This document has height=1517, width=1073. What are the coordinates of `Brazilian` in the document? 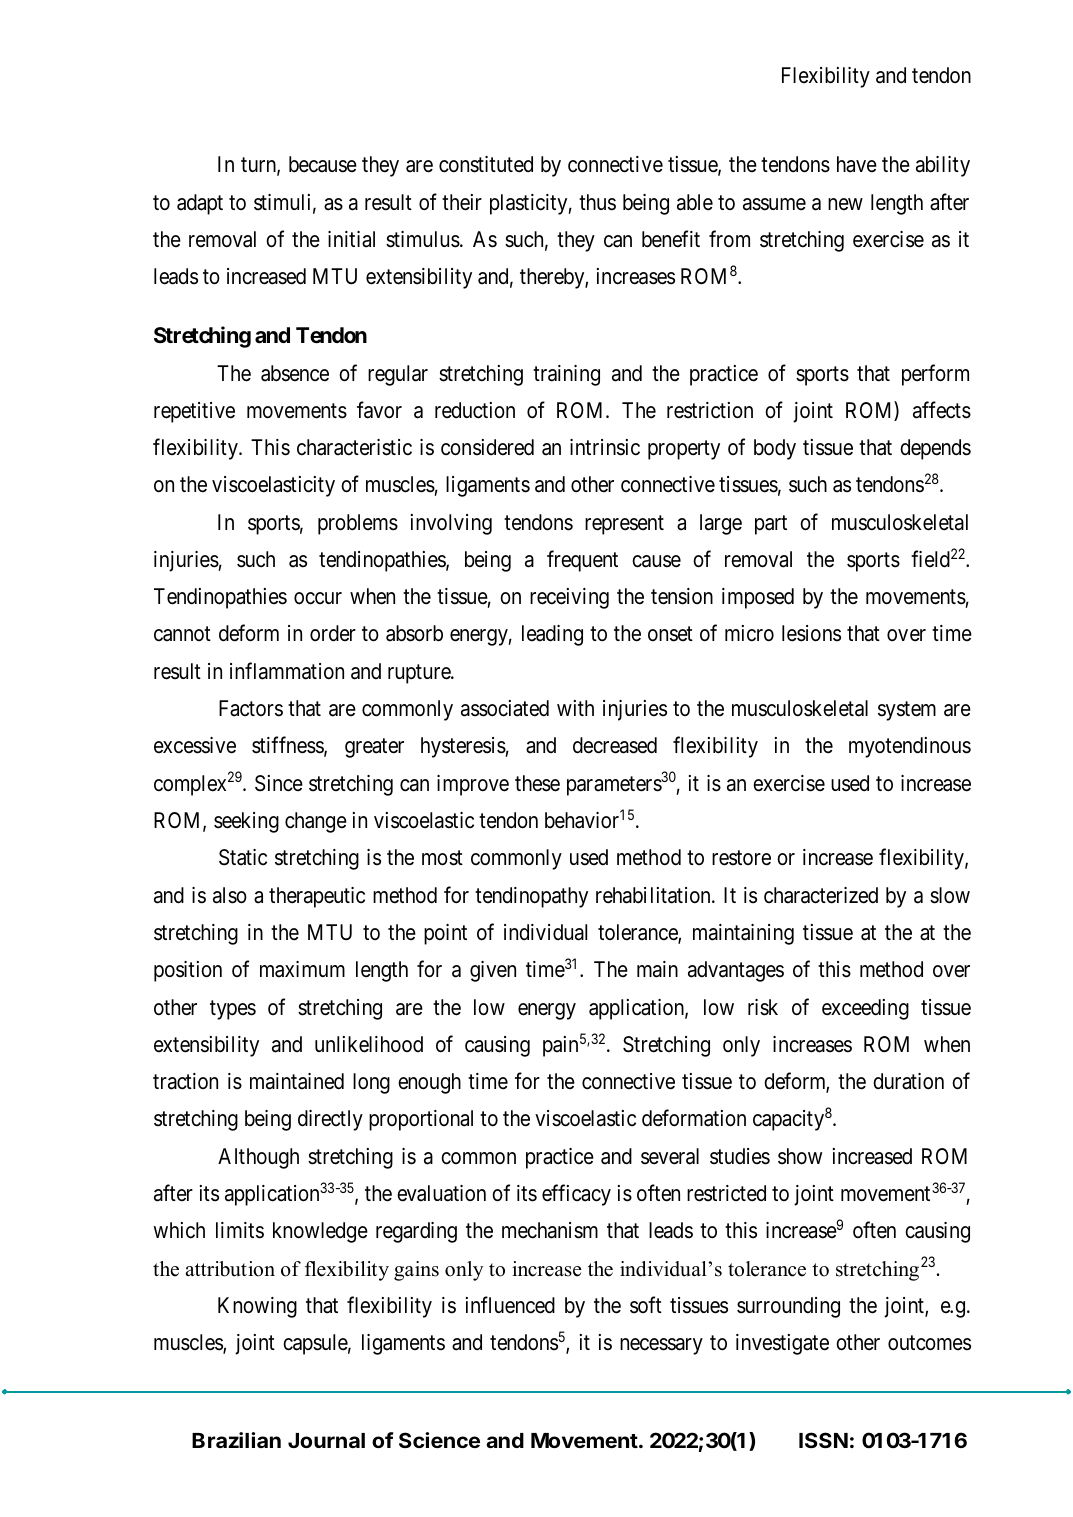 It's located at (236, 1440).
